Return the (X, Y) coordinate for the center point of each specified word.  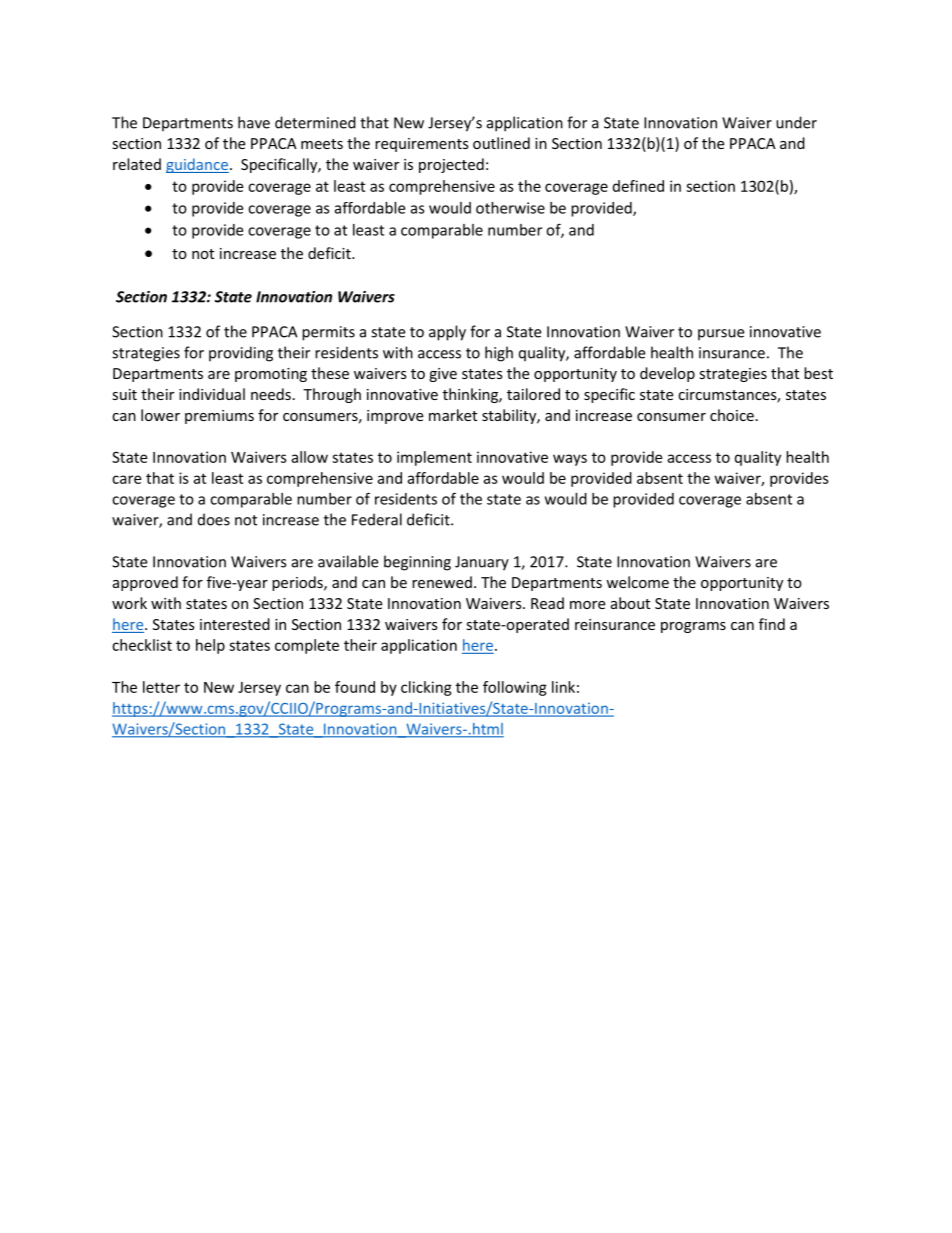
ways (570, 460)
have (254, 122)
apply (447, 333)
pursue (721, 335)
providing (241, 354)
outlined (501, 143)
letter (161, 687)
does (214, 519)
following (515, 688)
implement (434, 458)
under (796, 122)
